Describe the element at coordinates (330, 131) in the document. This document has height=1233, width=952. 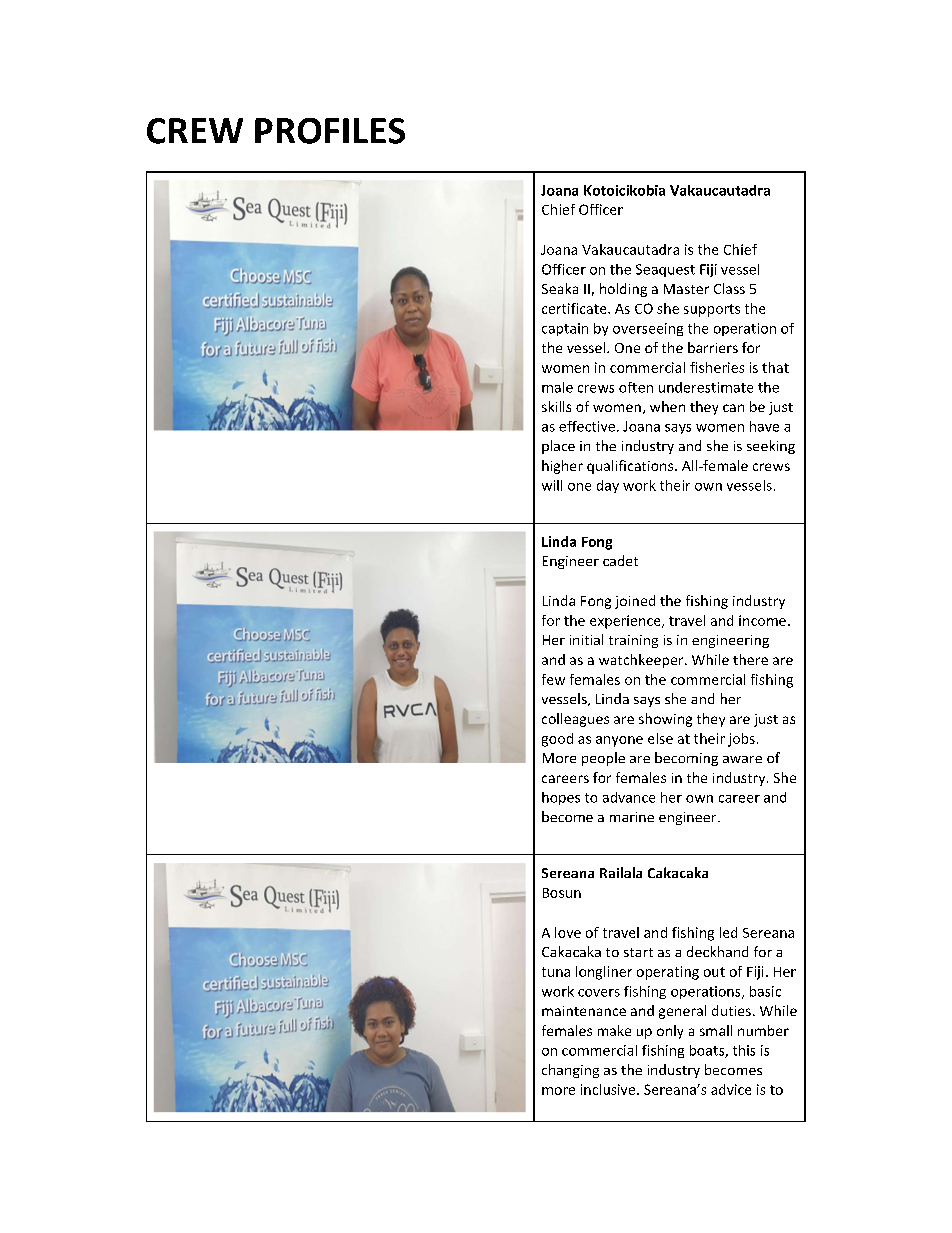
I see `PROFILES` at that location.
